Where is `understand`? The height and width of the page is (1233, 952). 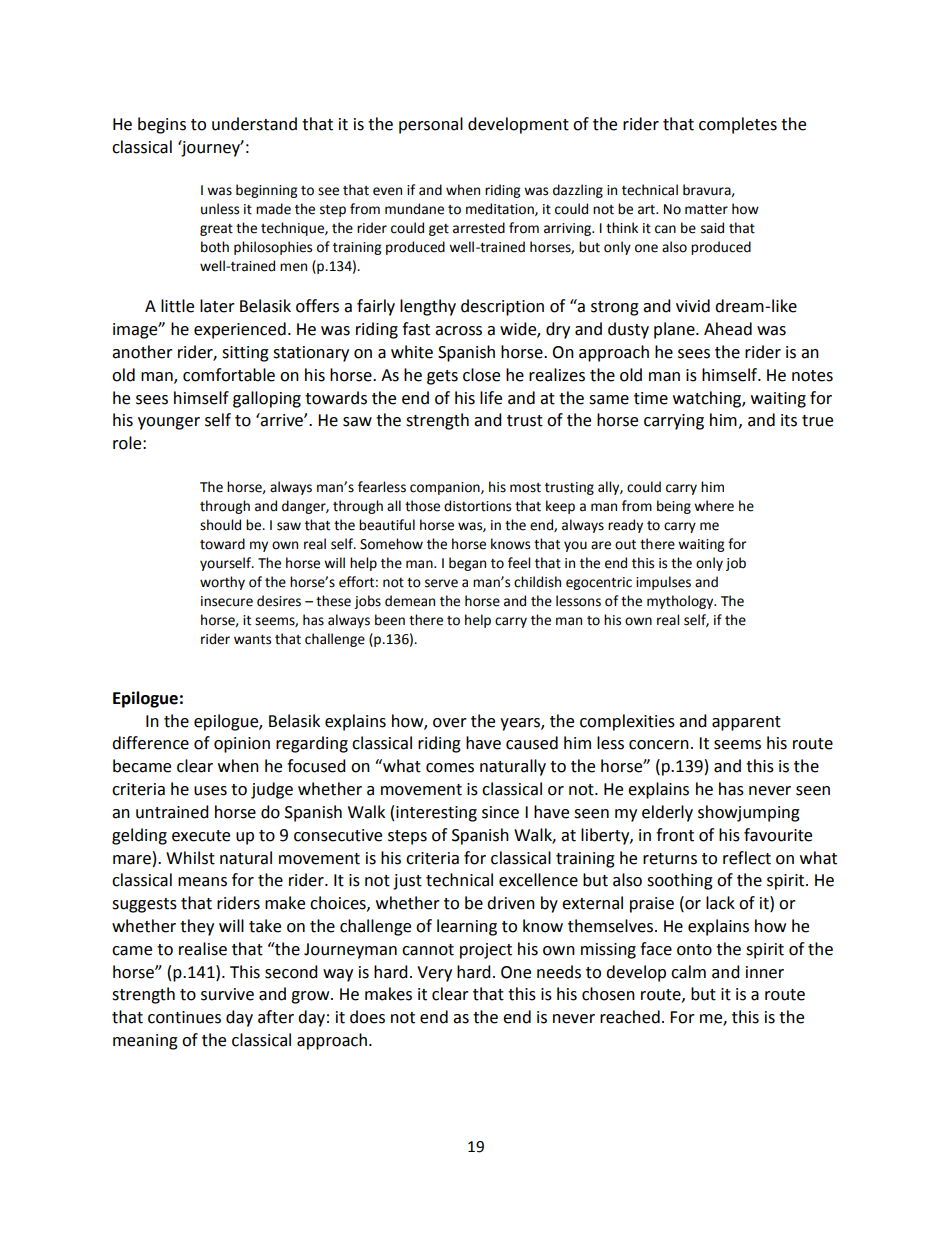
understand is located at coordinates (254, 124).
